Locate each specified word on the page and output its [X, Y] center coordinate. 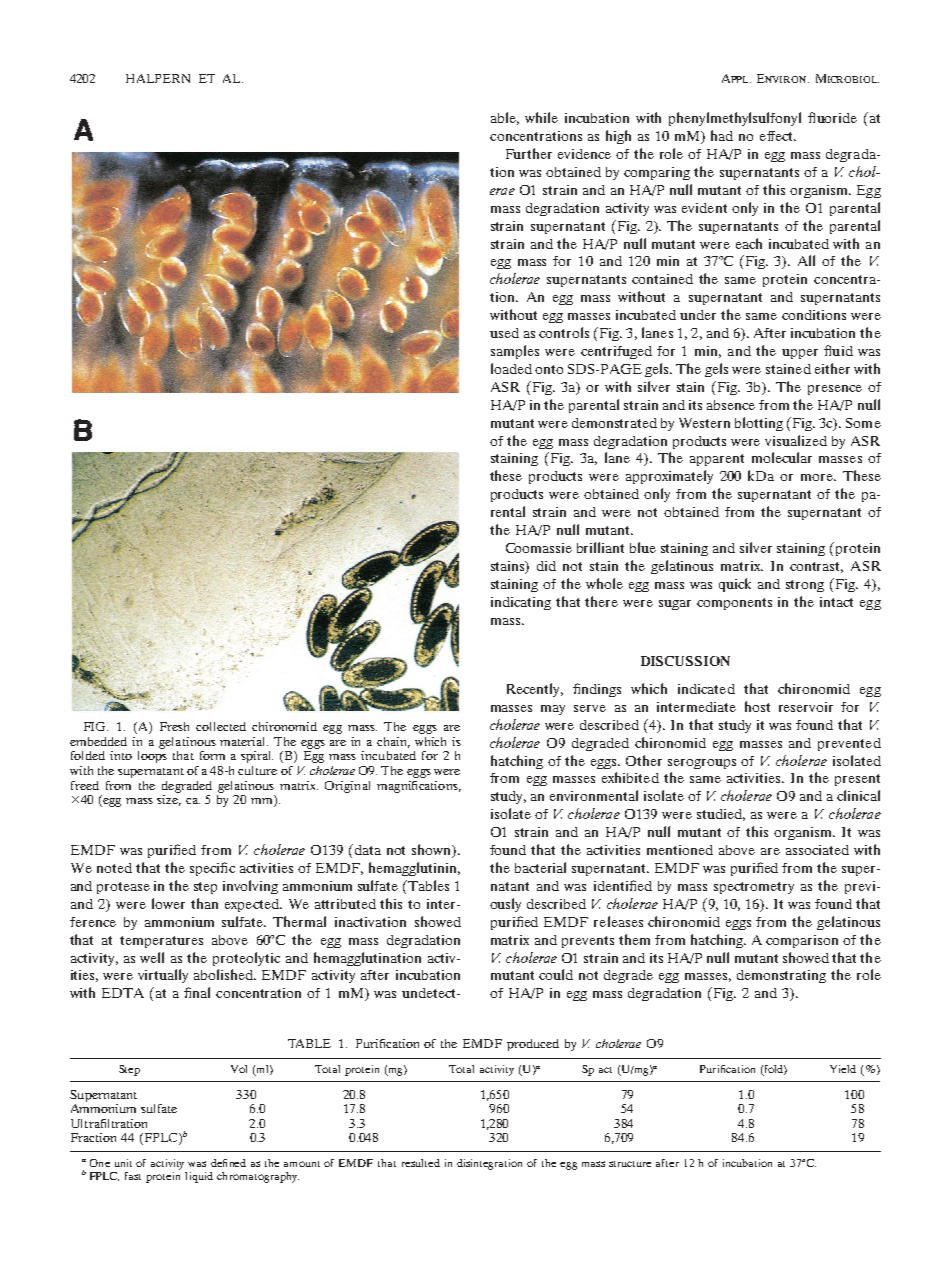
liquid [199, 1177]
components [734, 604]
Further [529, 153]
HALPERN [158, 78]
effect [778, 136]
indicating [521, 603]
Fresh [174, 726]
